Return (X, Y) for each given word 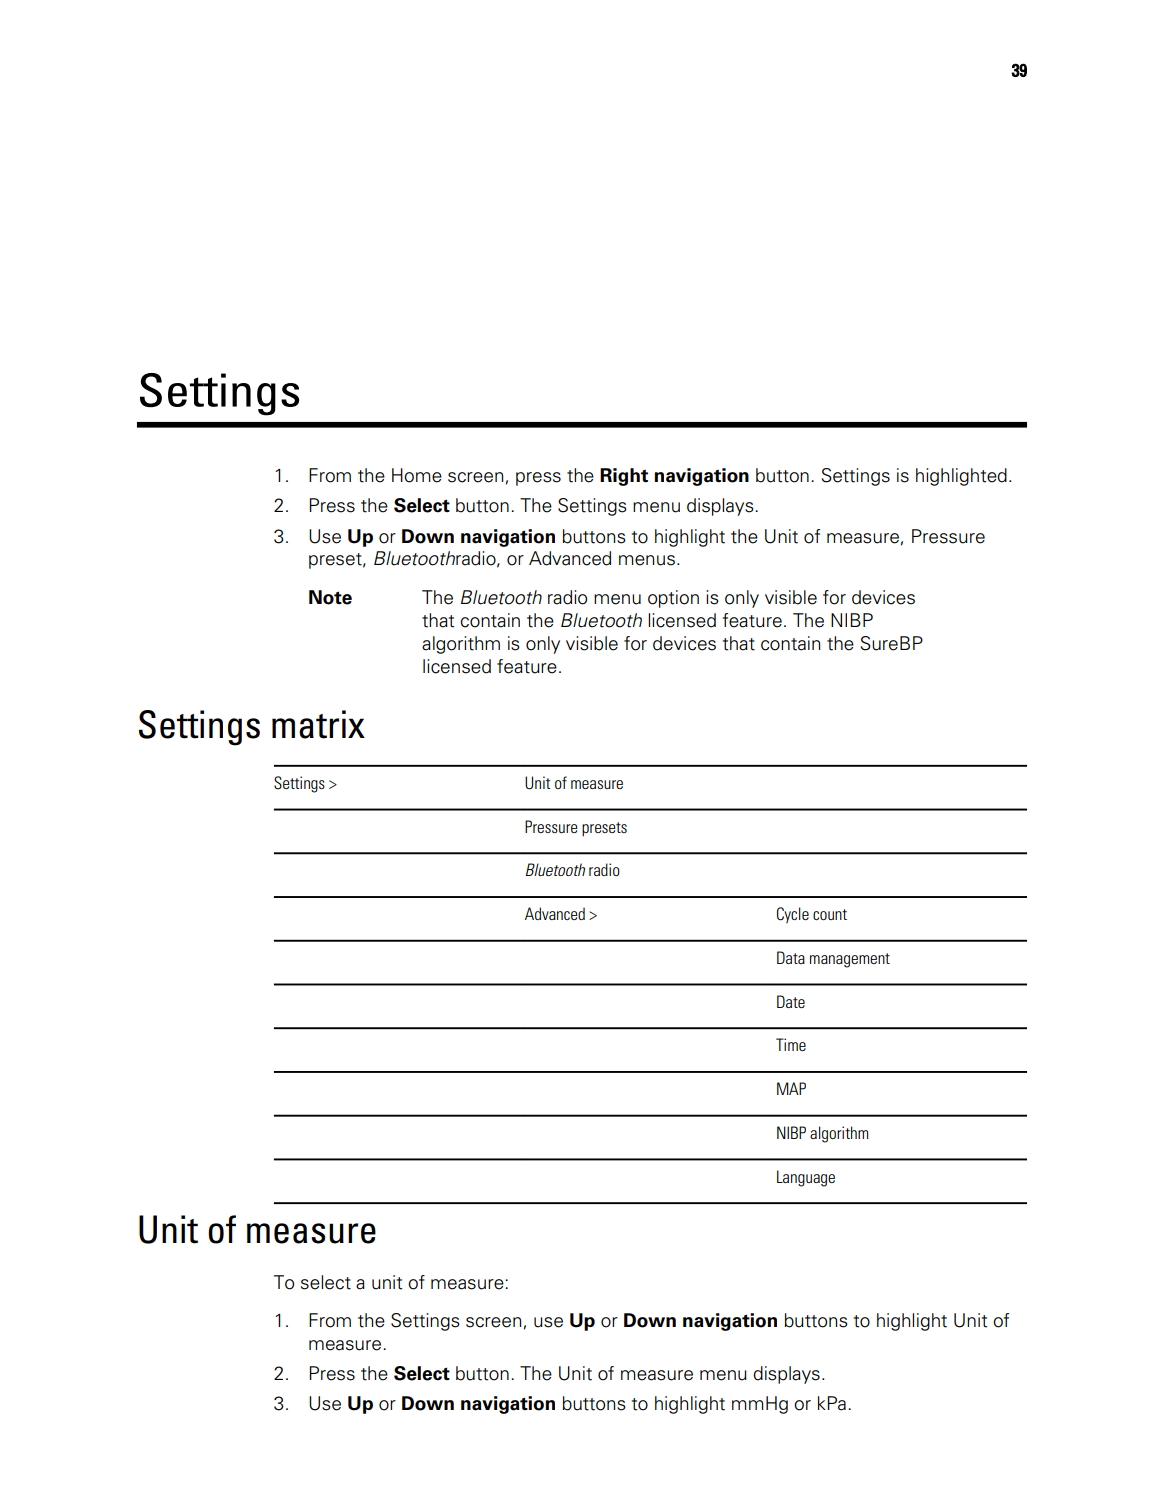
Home (417, 475)
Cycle (793, 915)
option (673, 599)
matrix (318, 724)
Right (624, 477)
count (830, 914)
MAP (791, 1088)
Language (806, 1178)
